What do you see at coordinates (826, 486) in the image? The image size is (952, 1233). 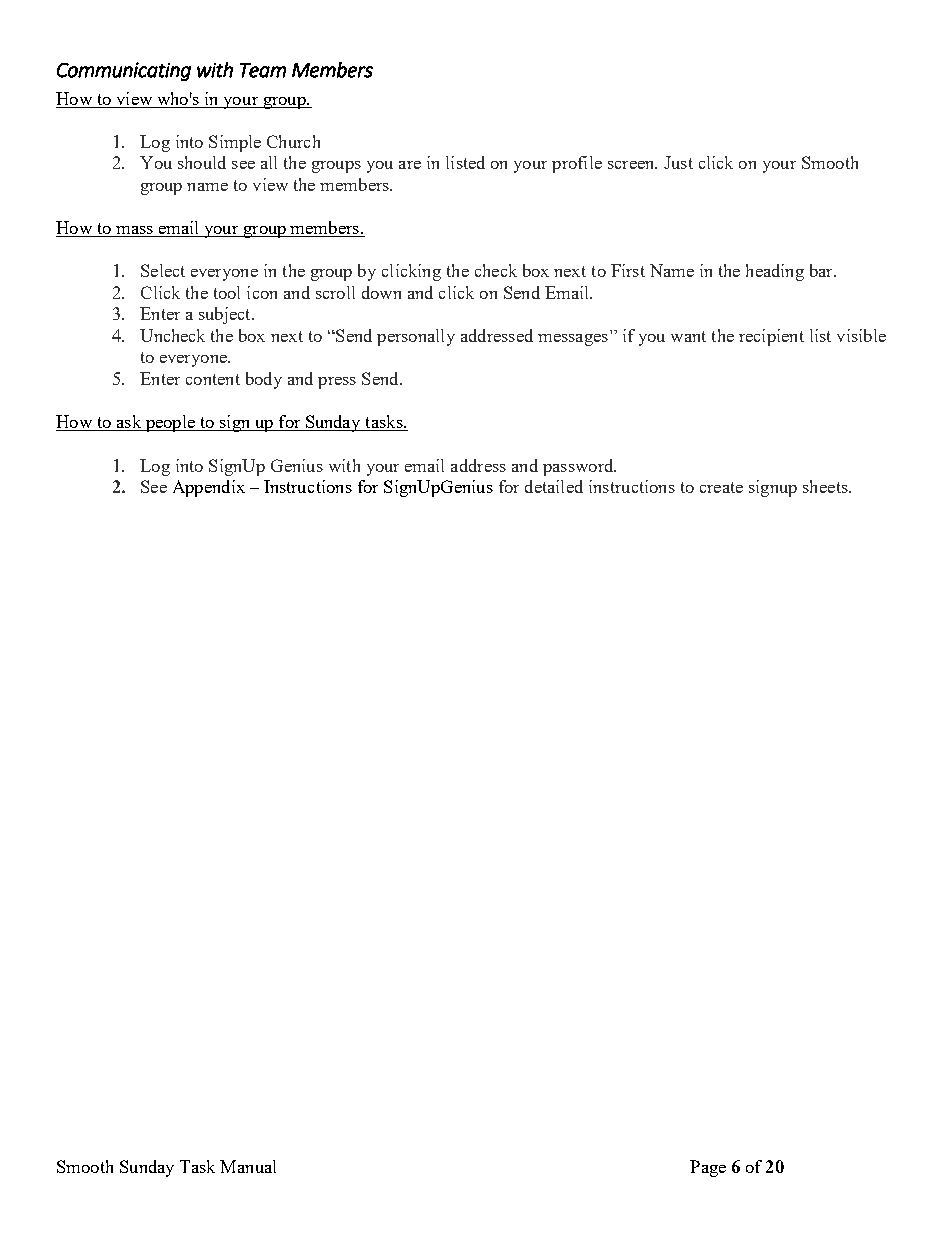 I see `sheets` at bounding box center [826, 486].
